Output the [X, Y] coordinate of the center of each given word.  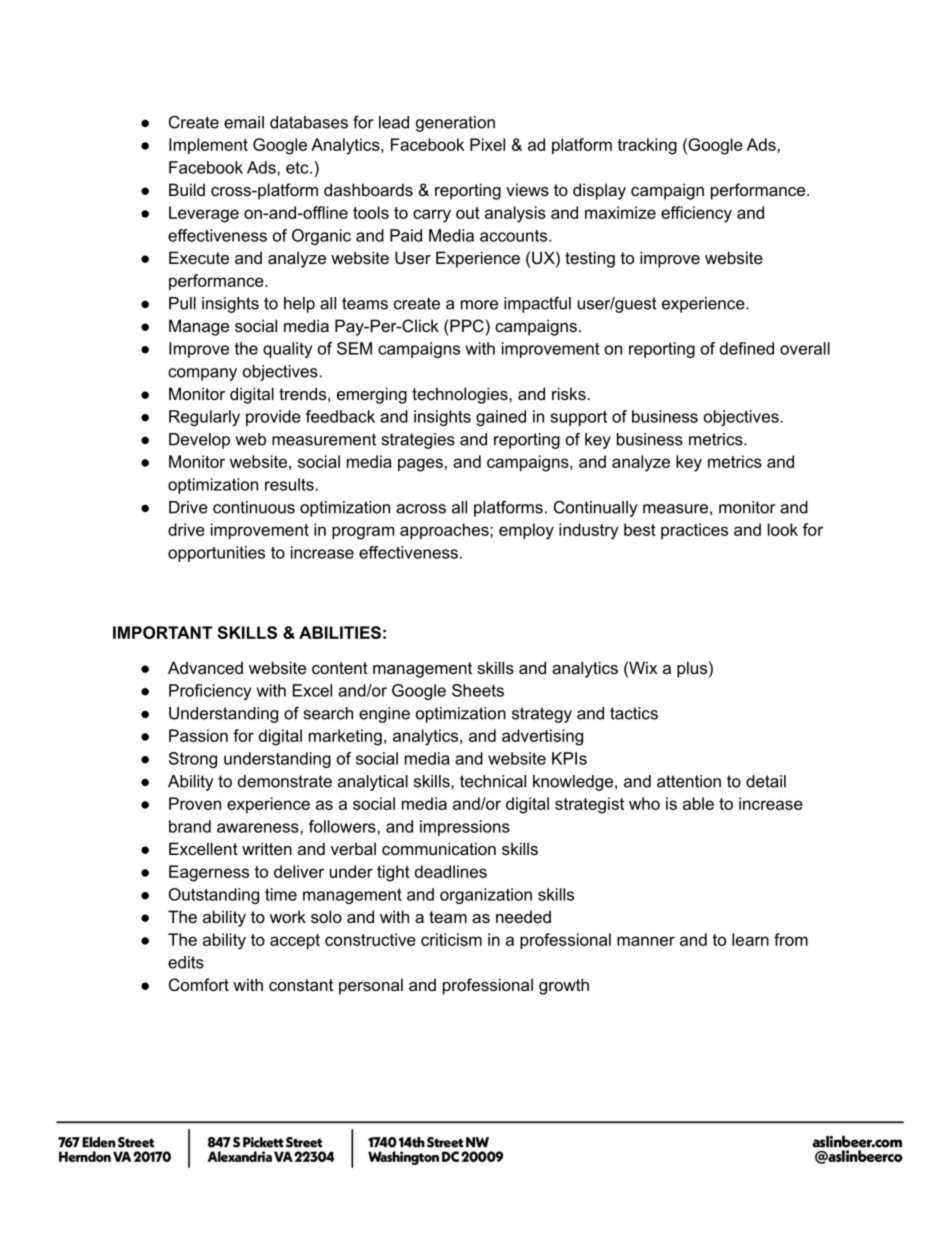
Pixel [487, 144]
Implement [208, 146]
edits [186, 962]
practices [694, 531]
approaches [445, 531]
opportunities [216, 554]
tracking [647, 146]
